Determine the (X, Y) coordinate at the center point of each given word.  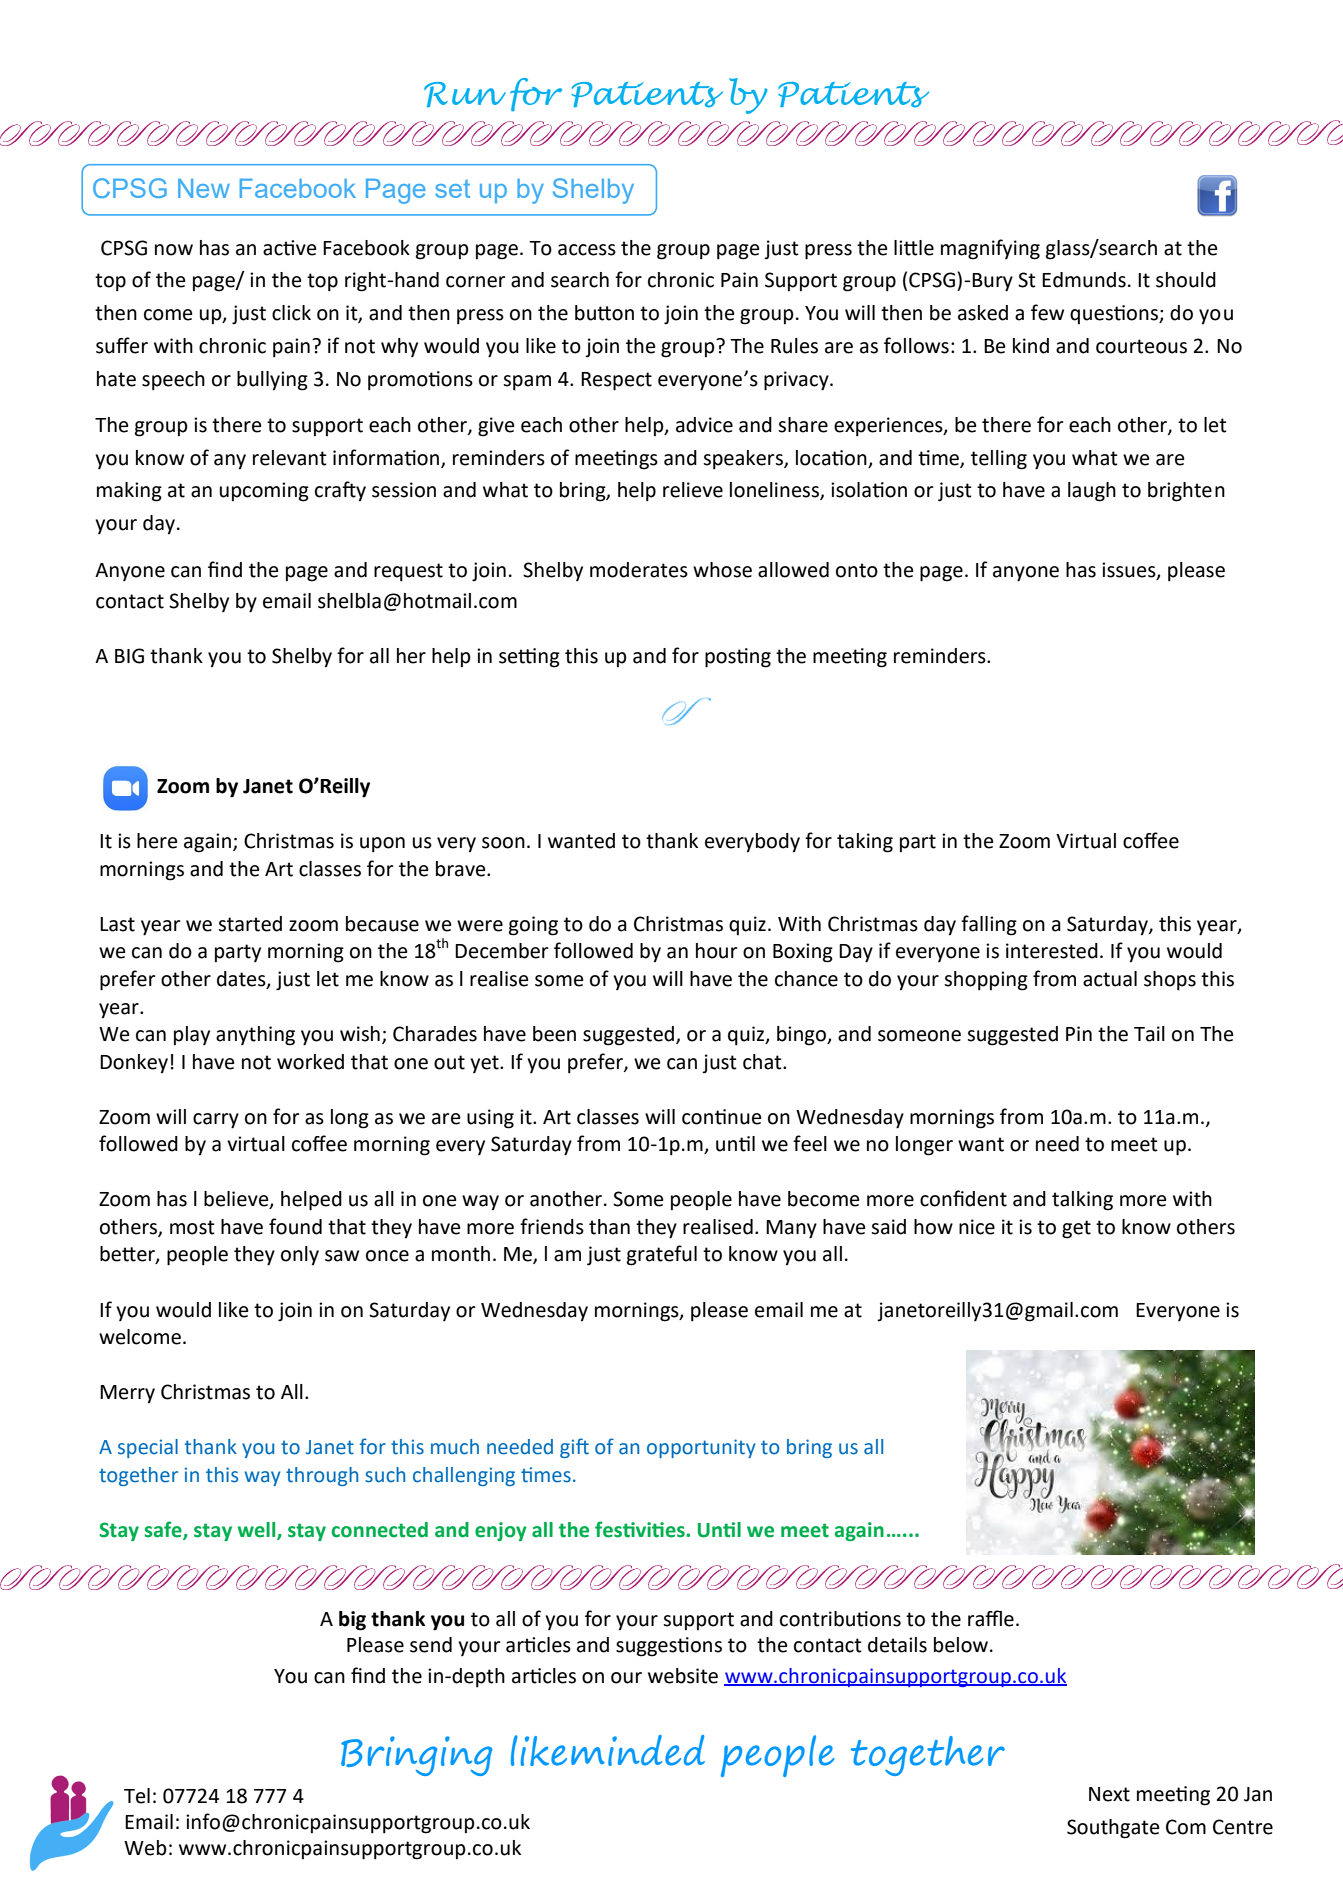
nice (977, 1227)
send (431, 1645)
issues (1130, 570)
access (587, 250)
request (408, 572)
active (289, 248)
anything (255, 1036)
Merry (127, 1394)
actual (1110, 979)
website (683, 1676)
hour (717, 951)
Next (1109, 1794)
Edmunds (1084, 280)
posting (738, 658)
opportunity (701, 1448)
